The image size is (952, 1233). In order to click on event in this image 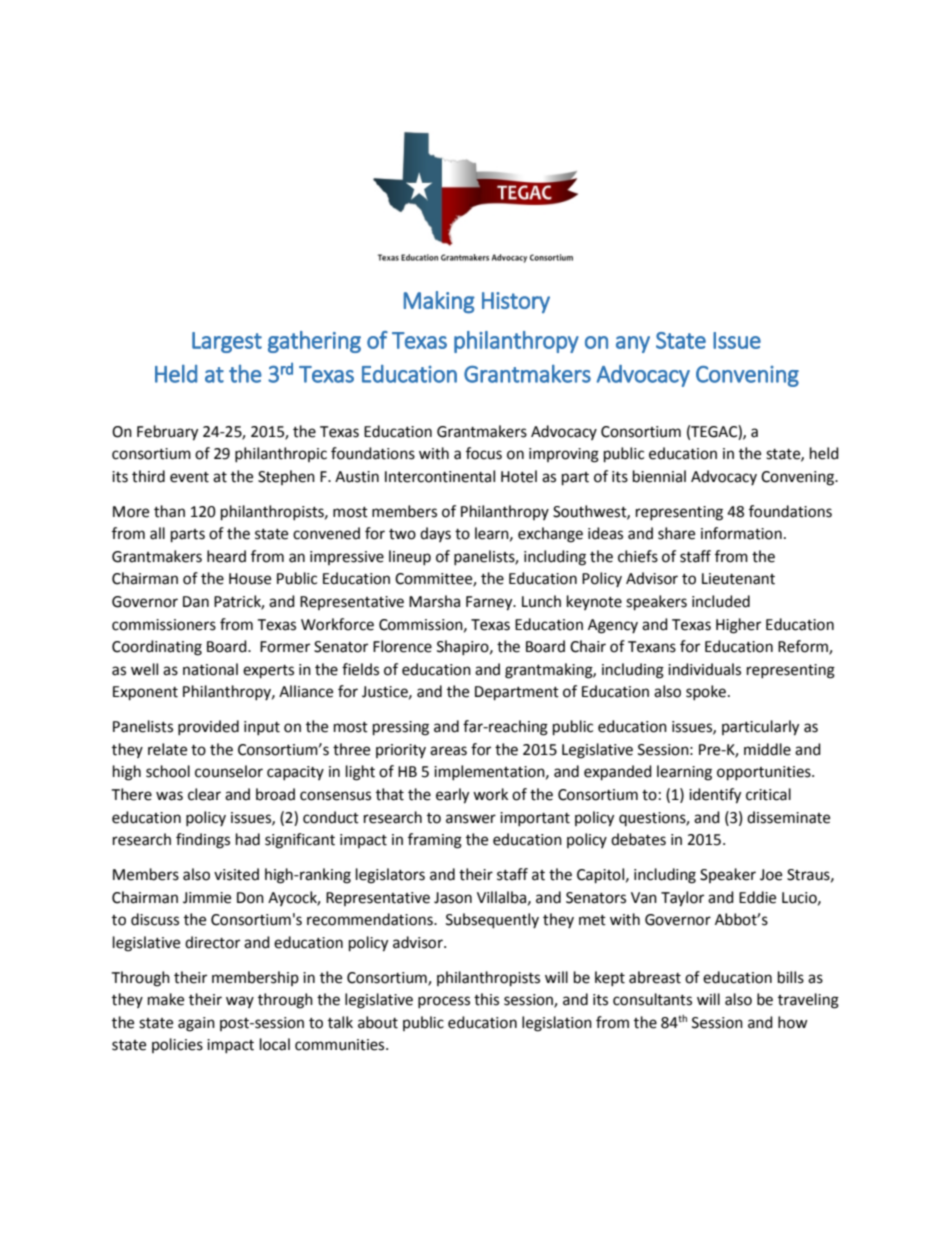, I will do `click(189, 477)`.
